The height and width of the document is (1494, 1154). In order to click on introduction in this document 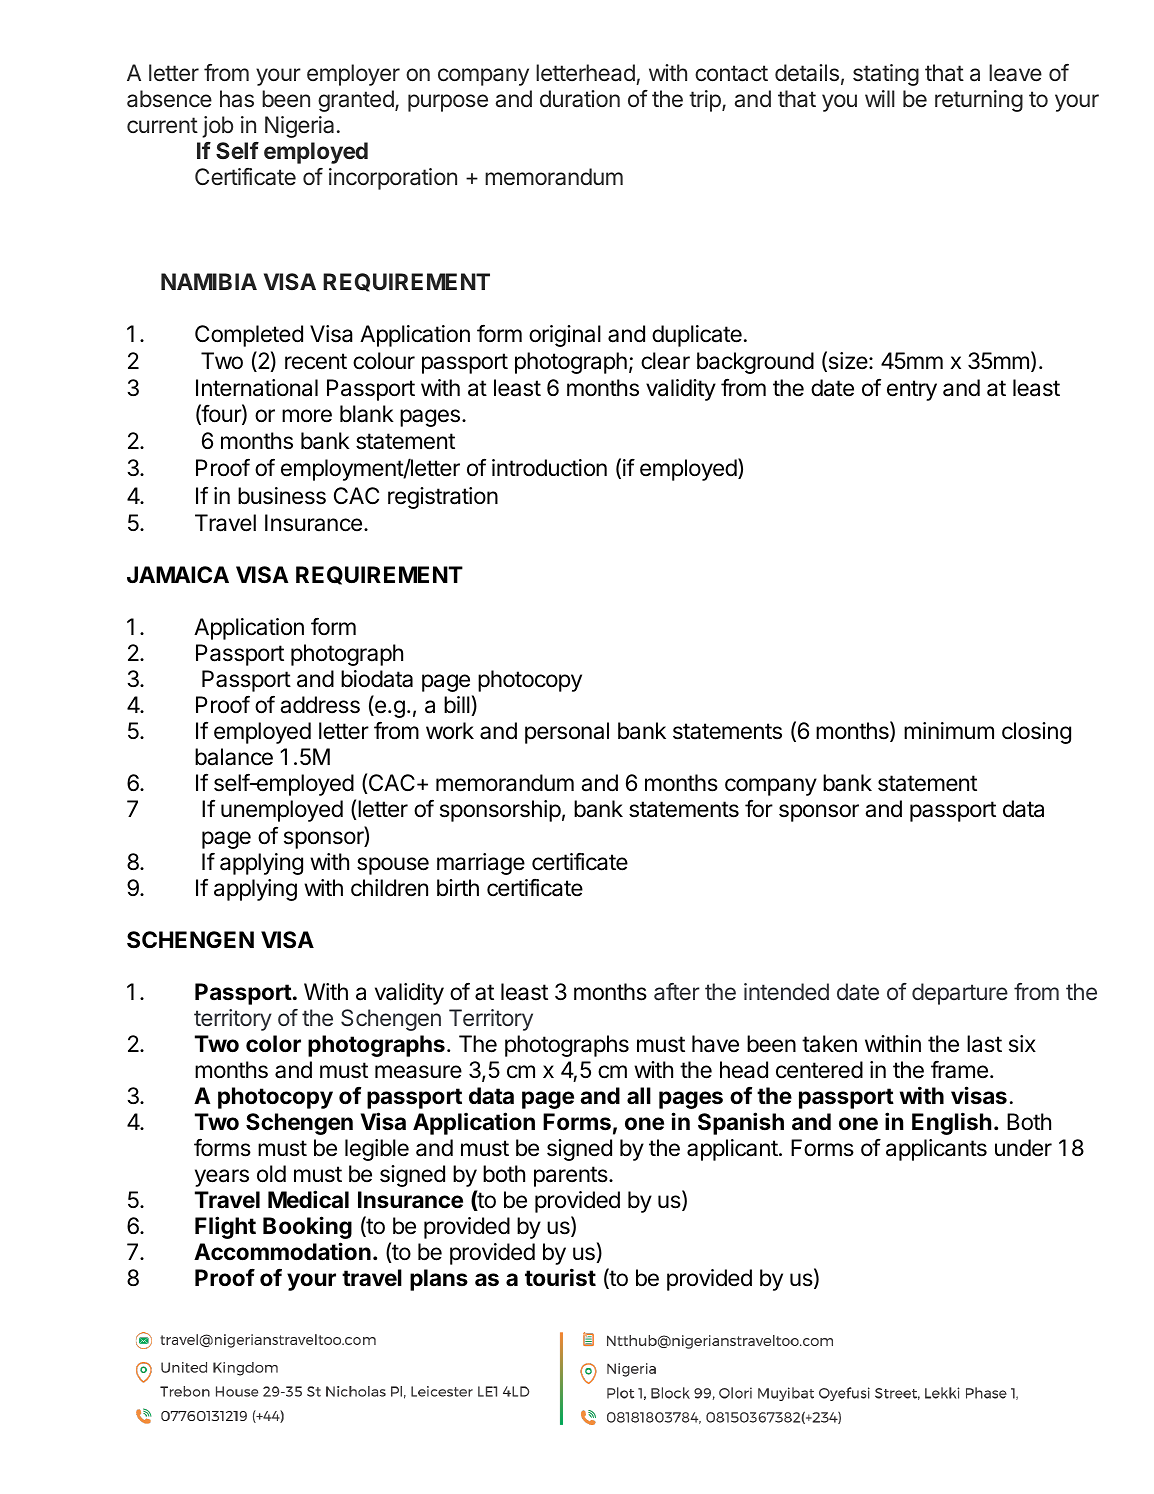, I will do `click(549, 468)`.
